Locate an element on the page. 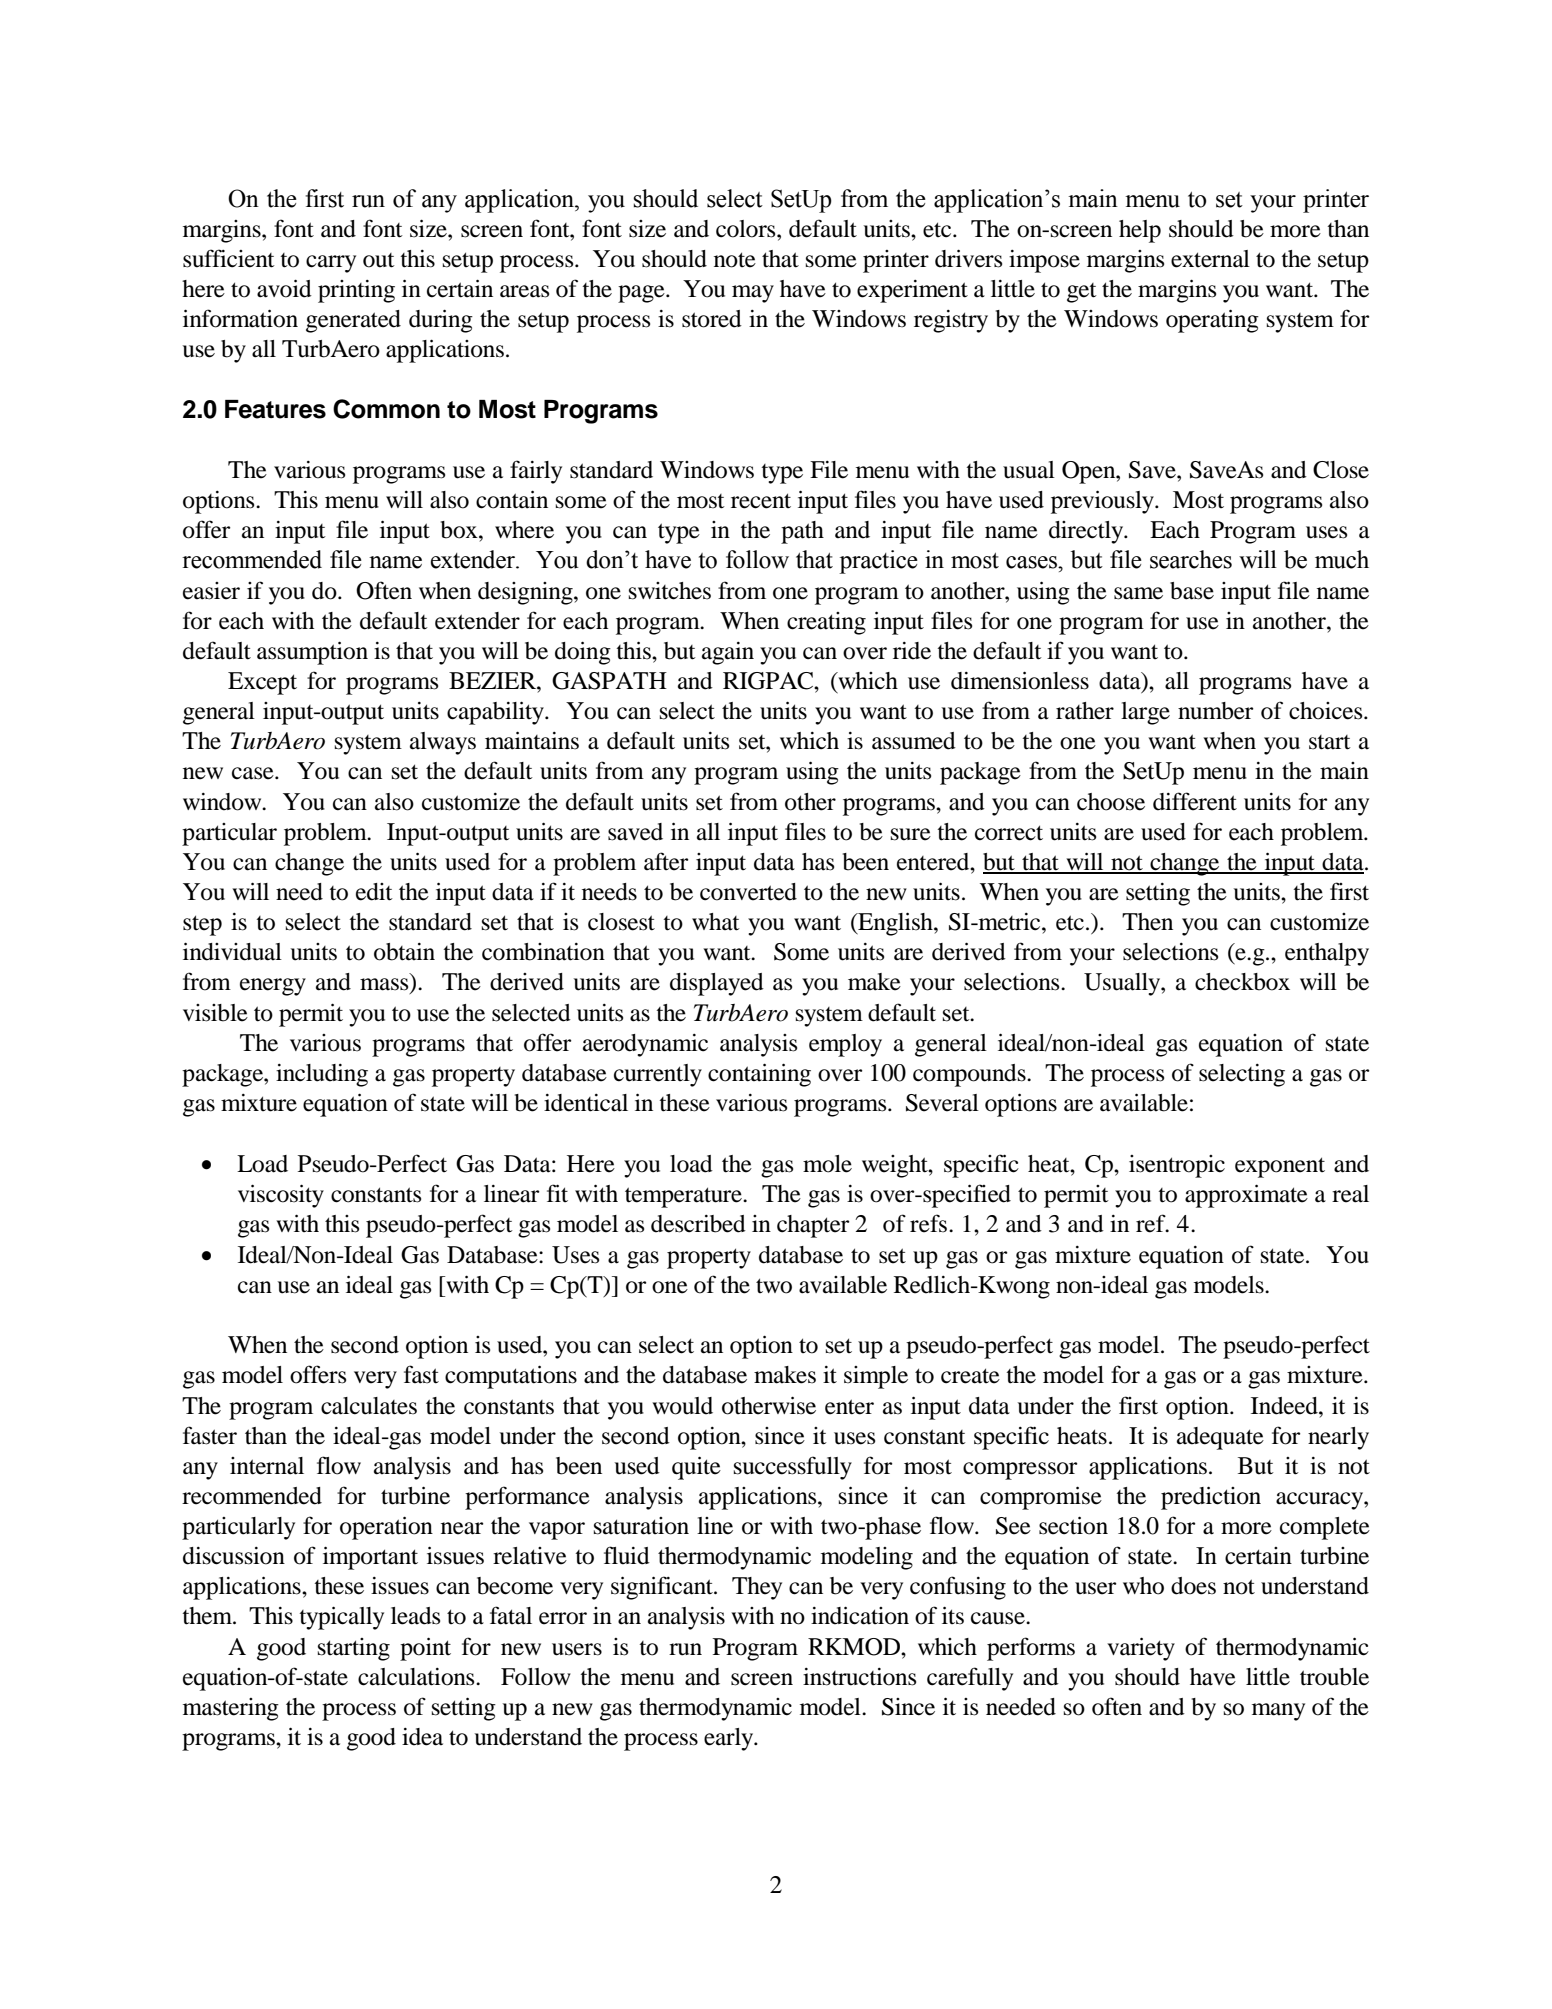  chapter is located at coordinates (813, 1226).
